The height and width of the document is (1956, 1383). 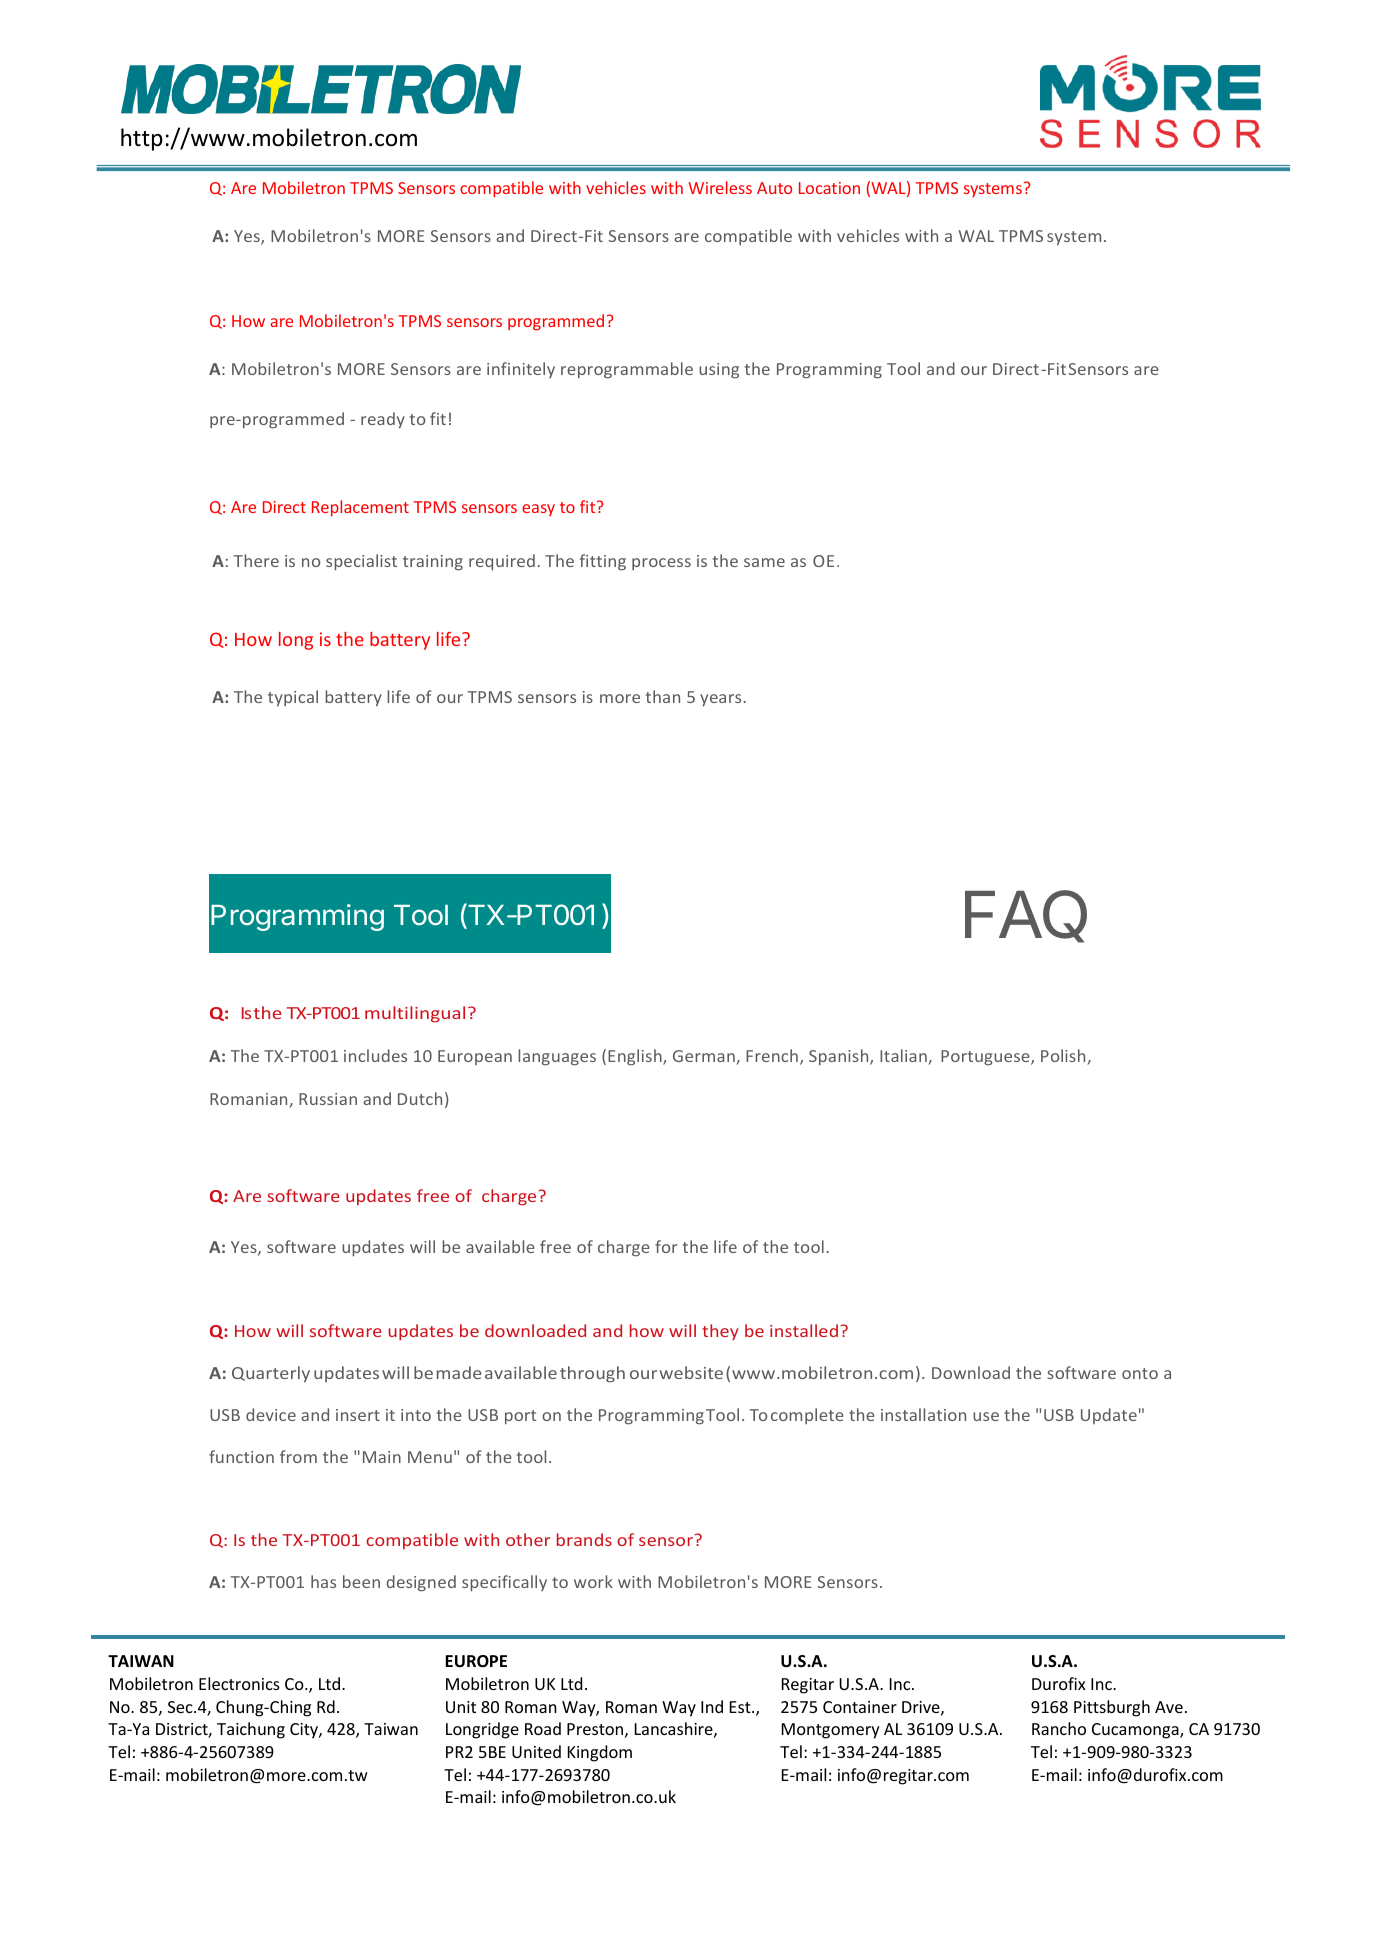 What do you see at coordinates (239, 1683) in the document?
I see `Electronics` at bounding box center [239, 1683].
